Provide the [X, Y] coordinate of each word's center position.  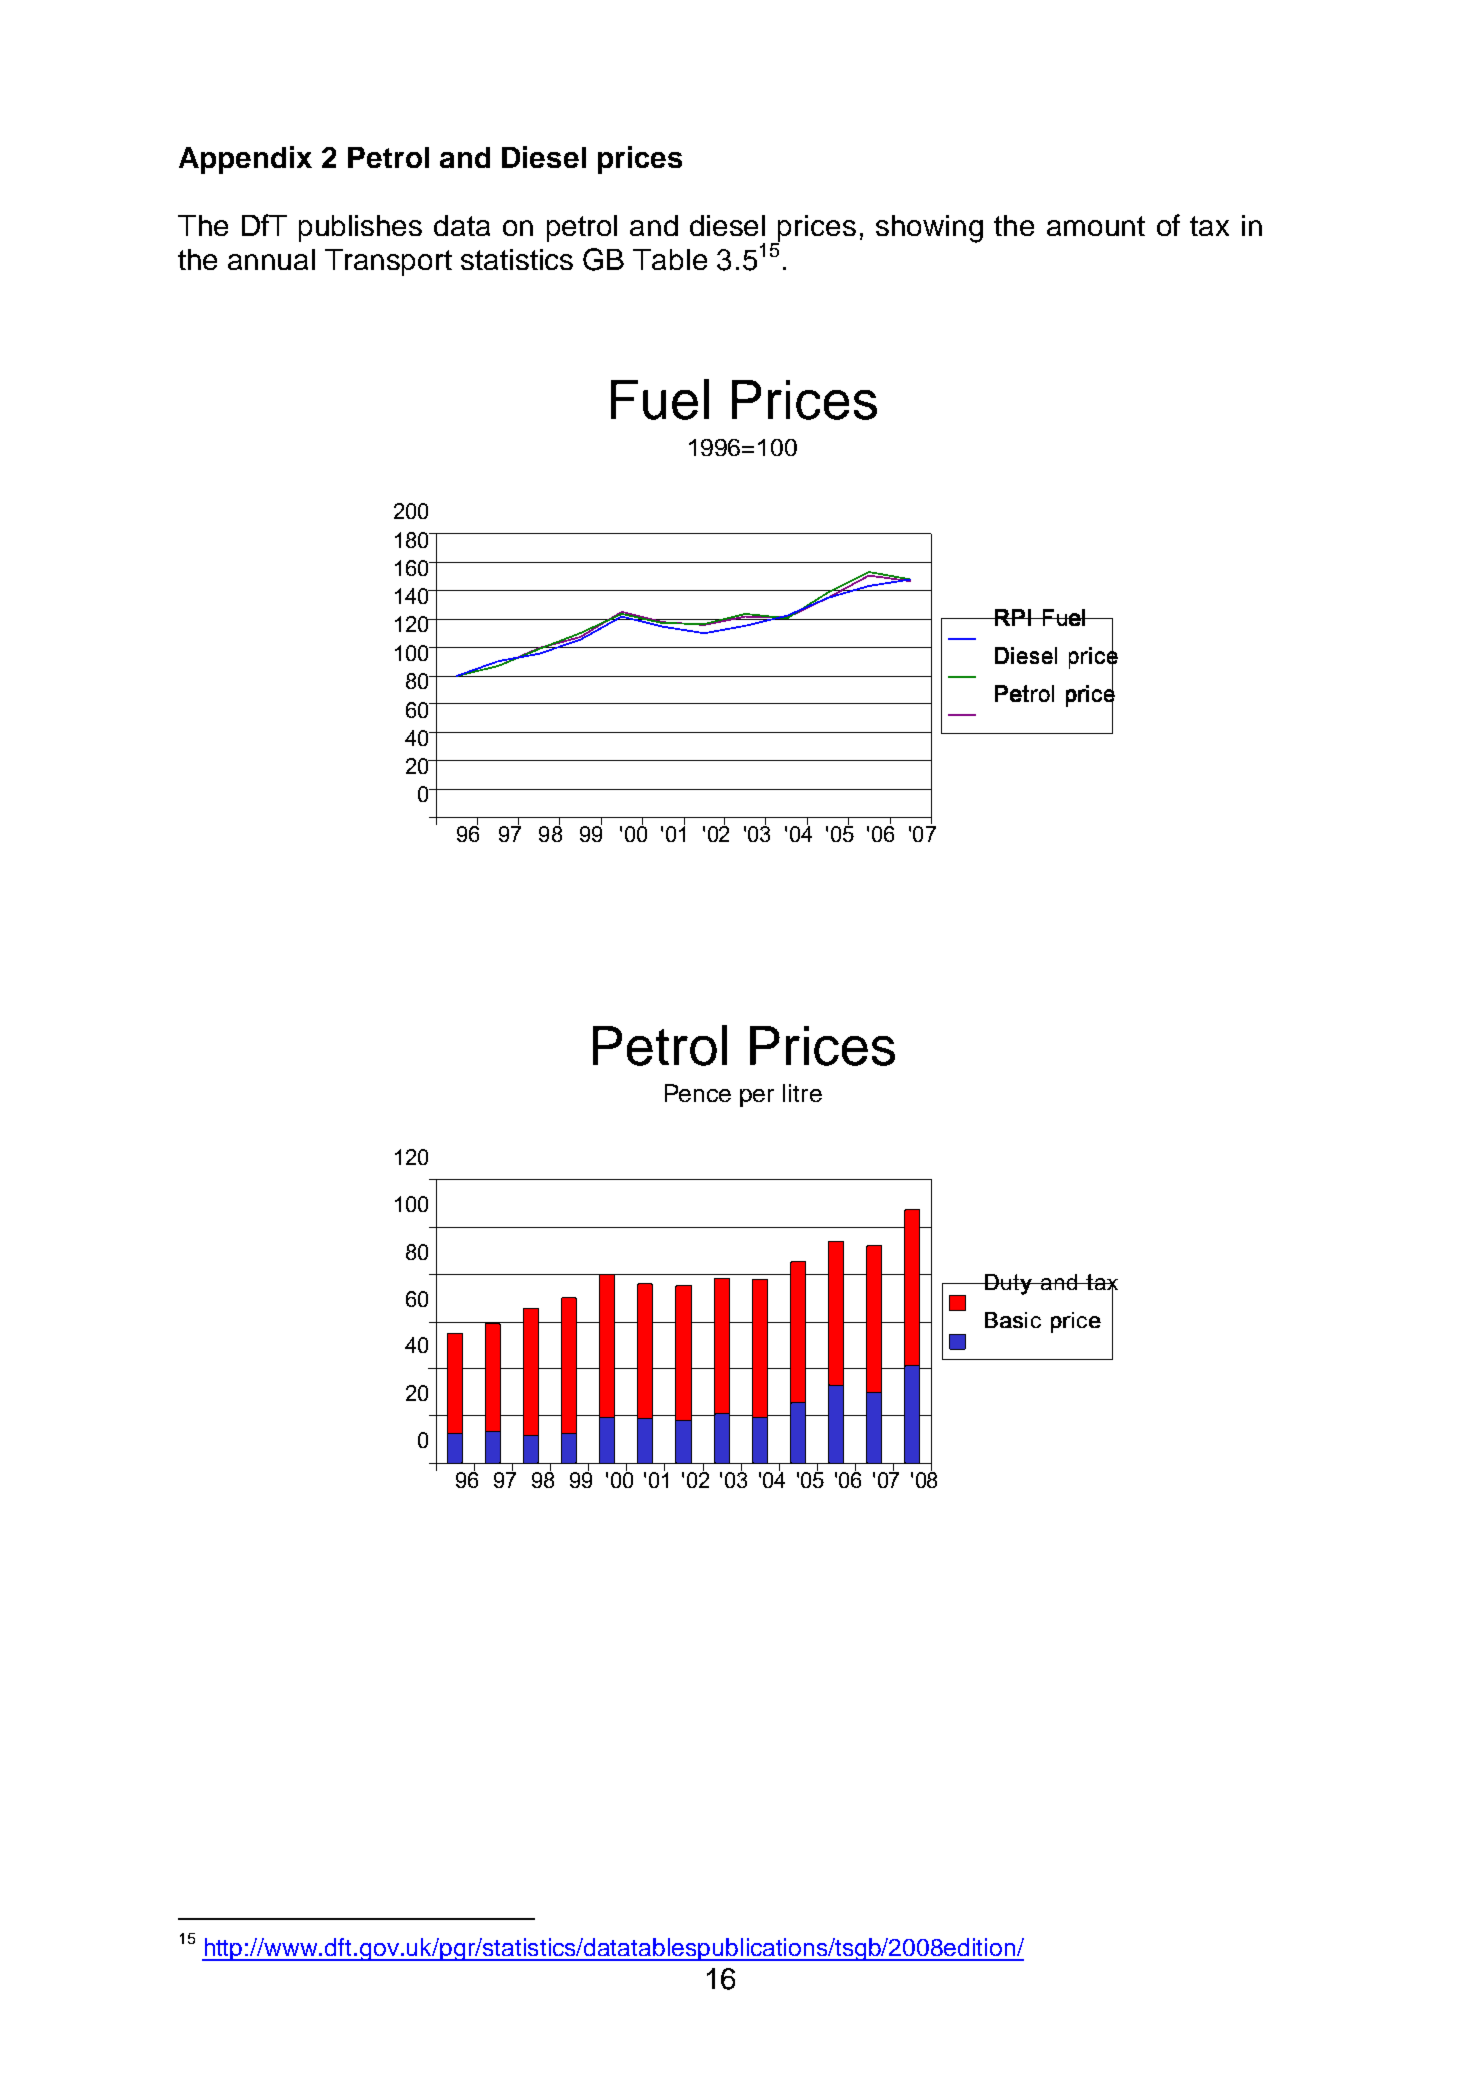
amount [1096, 226]
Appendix [245, 160]
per [757, 1098]
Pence [698, 1093]
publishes [360, 228]
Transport [388, 262]
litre [802, 1093]
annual [271, 259]
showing [929, 229]
